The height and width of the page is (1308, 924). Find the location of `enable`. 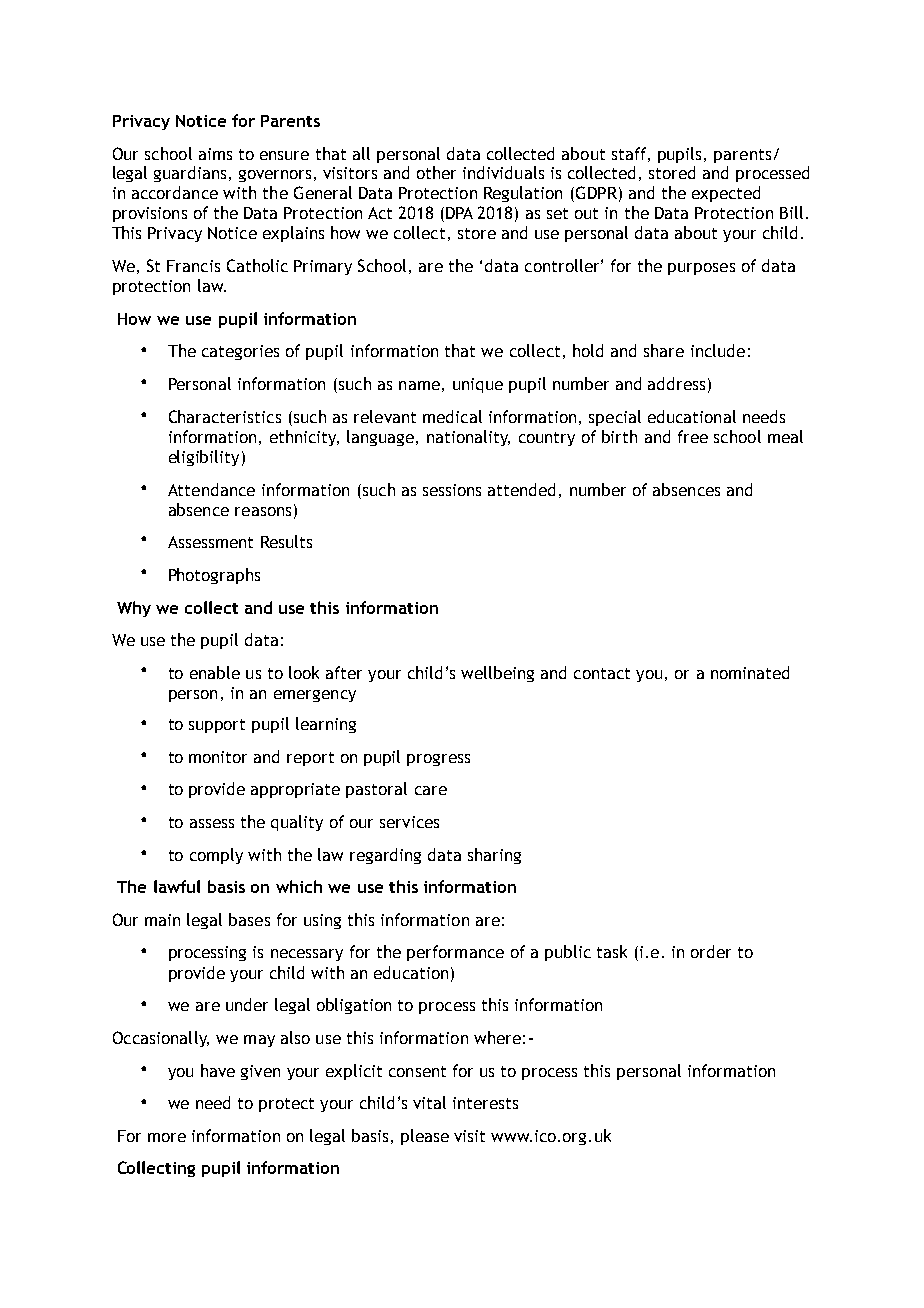

enable is located at coordinates (215, 672).
